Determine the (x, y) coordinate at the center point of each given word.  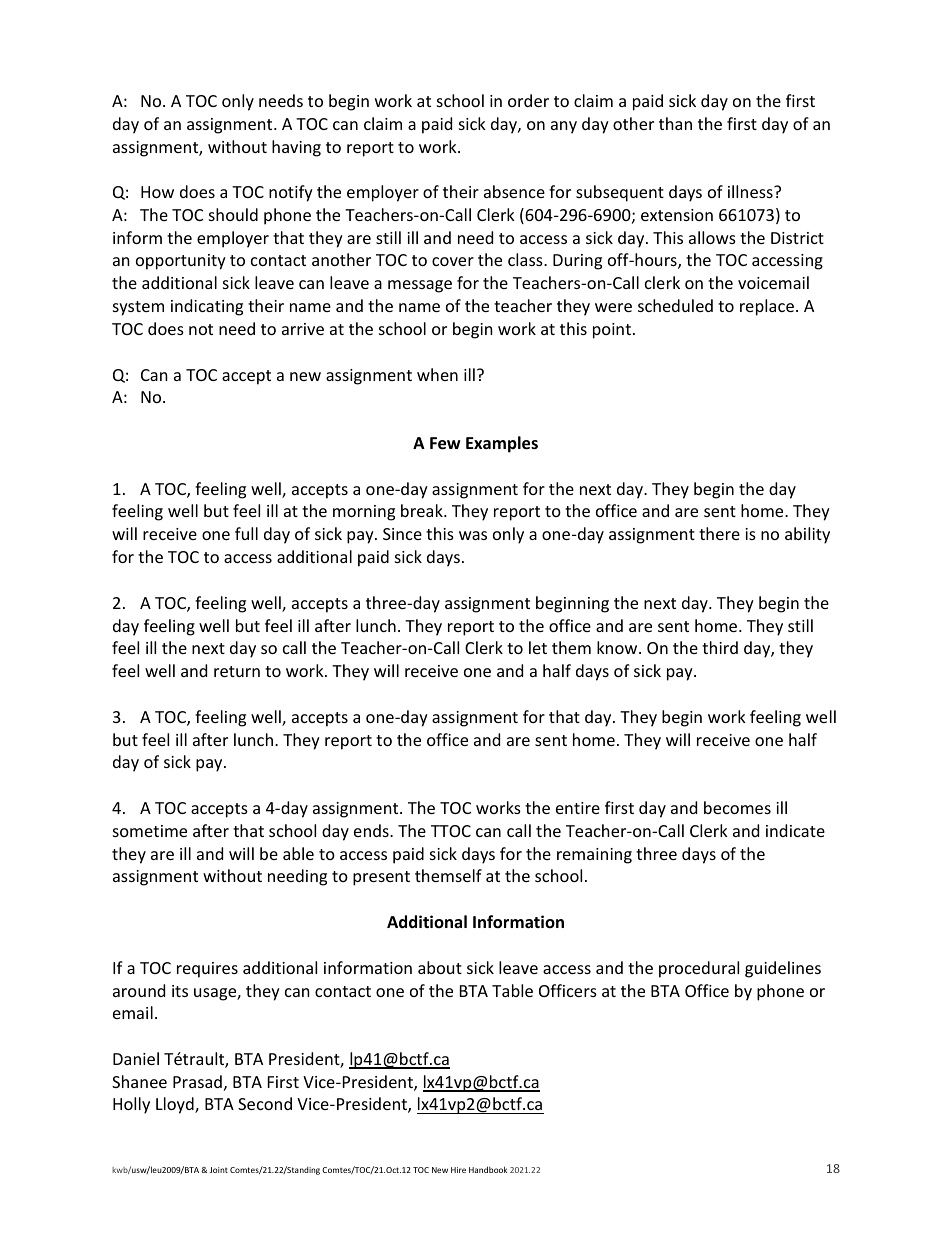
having (296, 148)
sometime (150, 831)
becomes (737, 807)
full (246, 533)
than (675, 123)
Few (445, 443)
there (719, 533)
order (528, 100)
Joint (219, 1170)
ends (372, 830)
